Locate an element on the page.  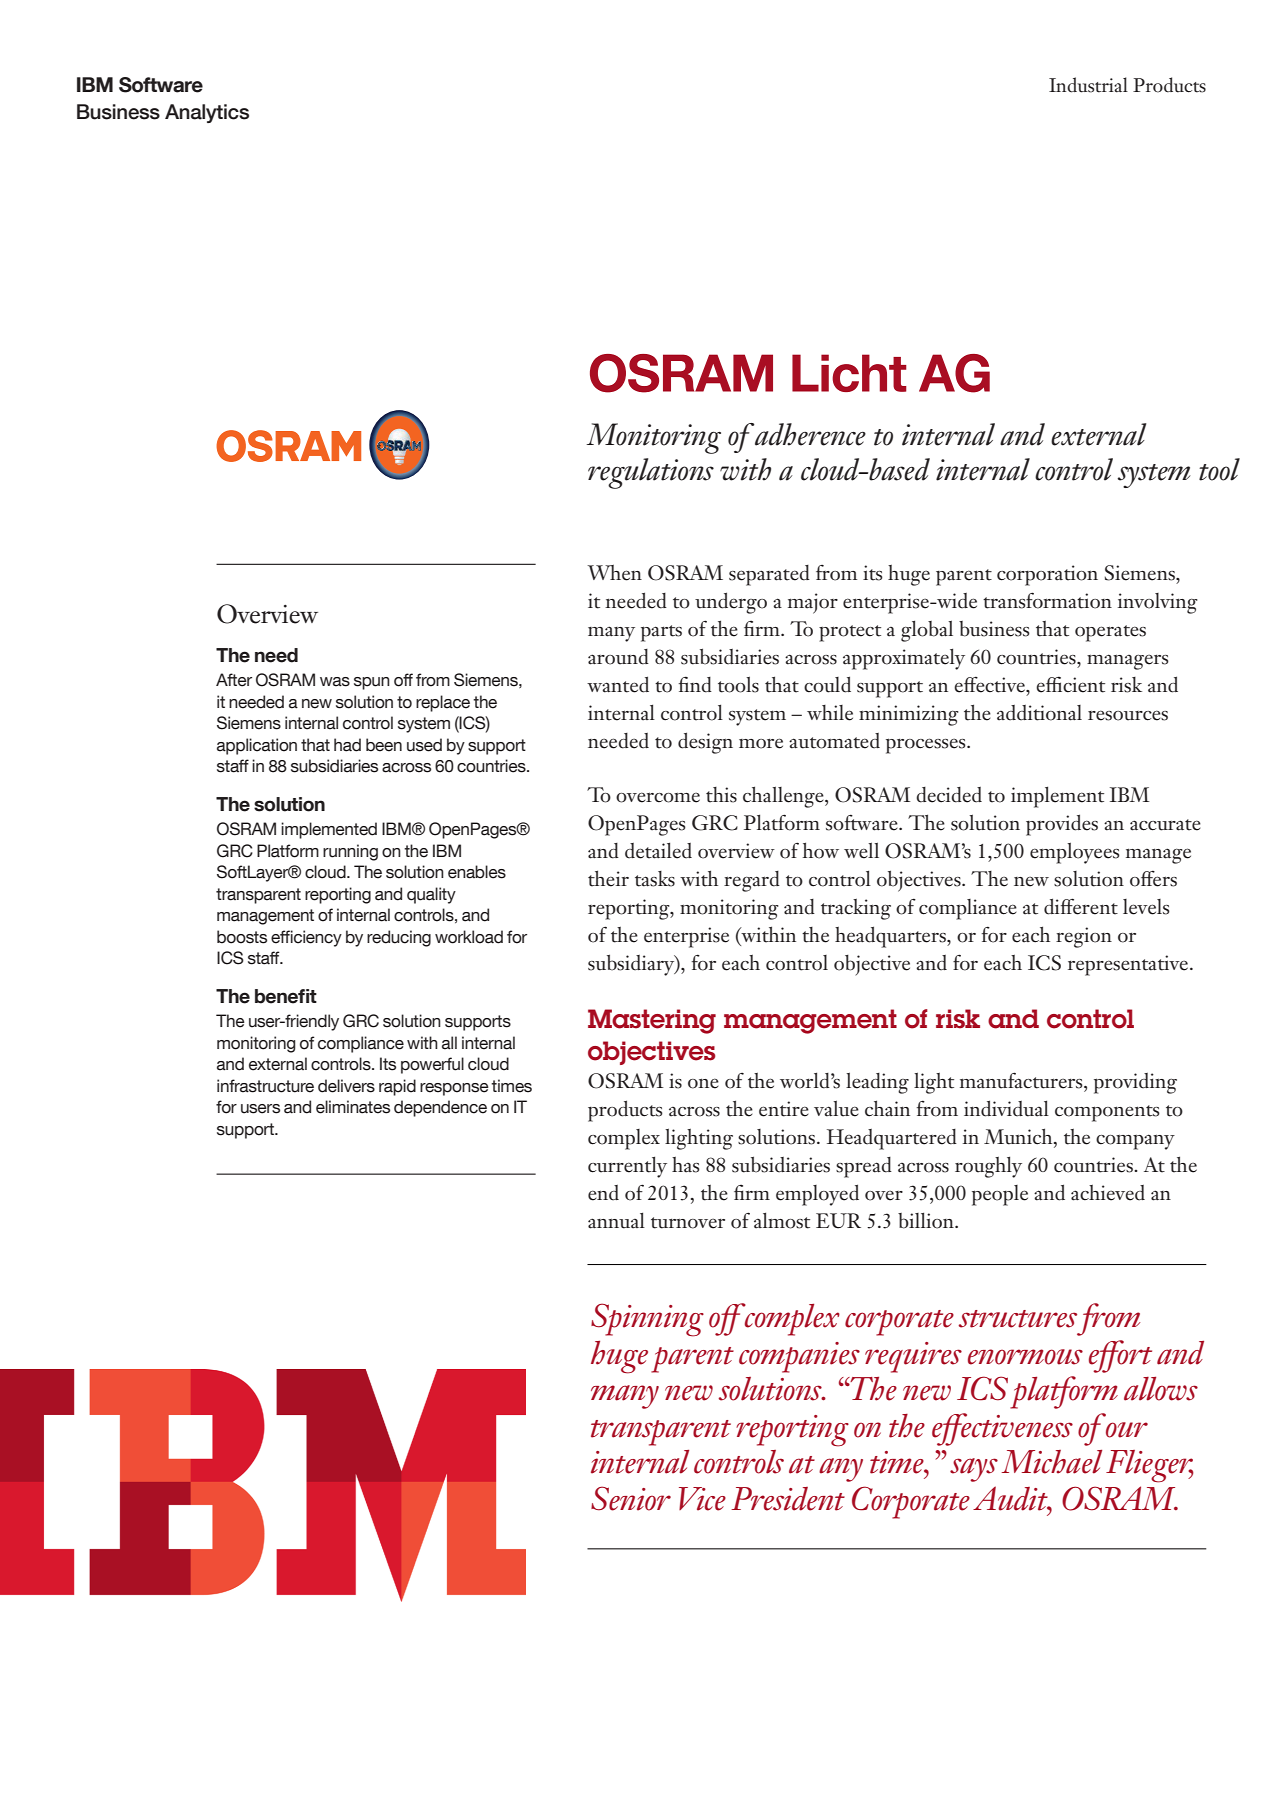
this is located at coordinates (721, 795).
